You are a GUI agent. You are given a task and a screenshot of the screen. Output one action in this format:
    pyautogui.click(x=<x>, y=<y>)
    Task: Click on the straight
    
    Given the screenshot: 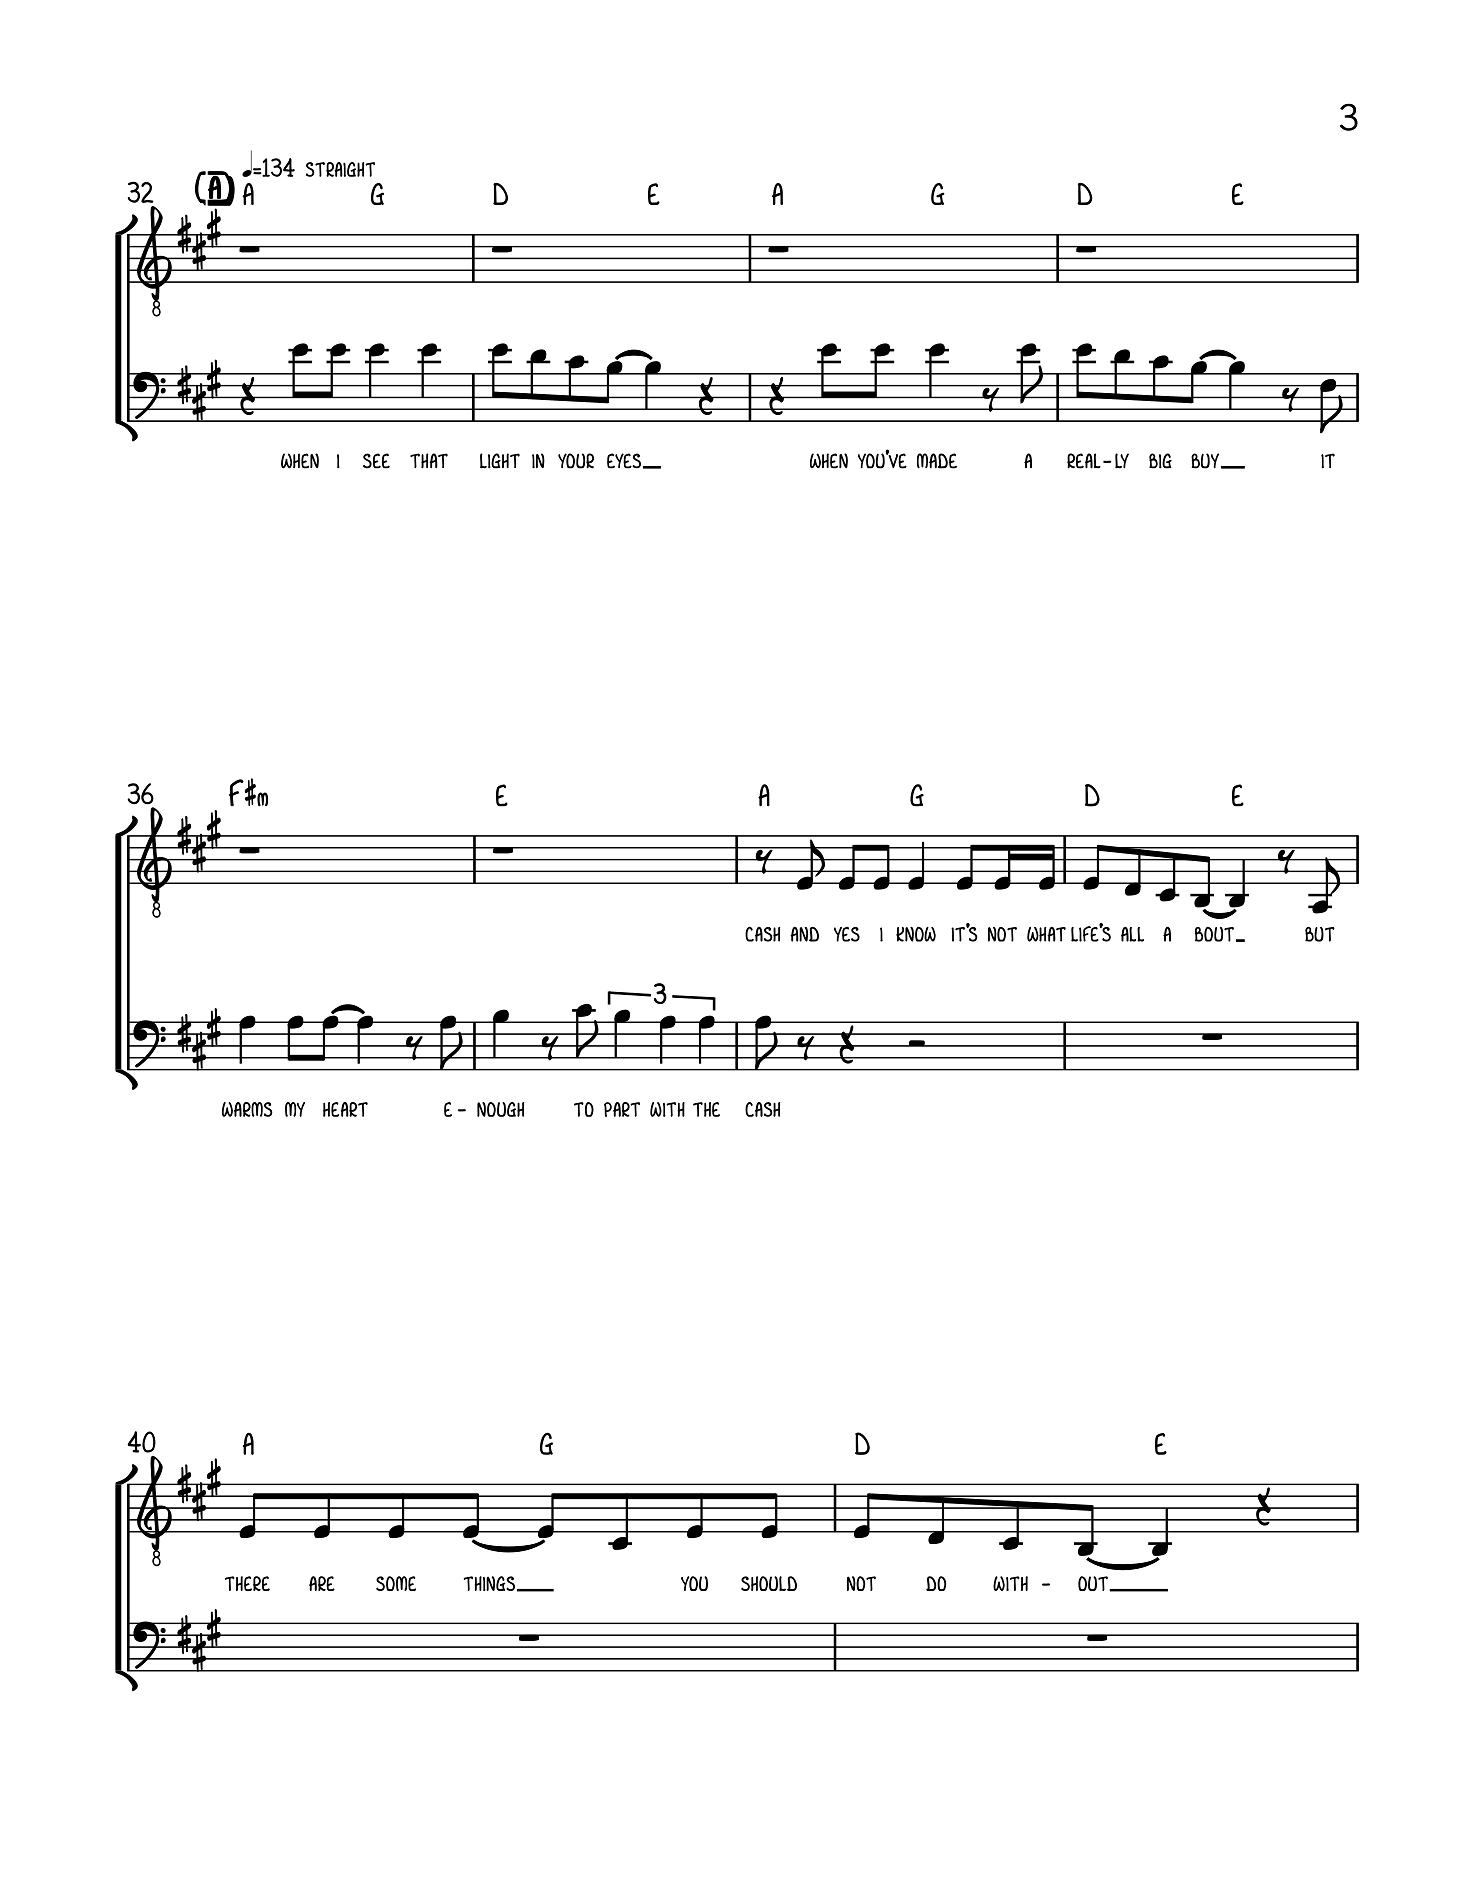 What is the action you would take?
    pyautogui.click(x=340, y=169)
